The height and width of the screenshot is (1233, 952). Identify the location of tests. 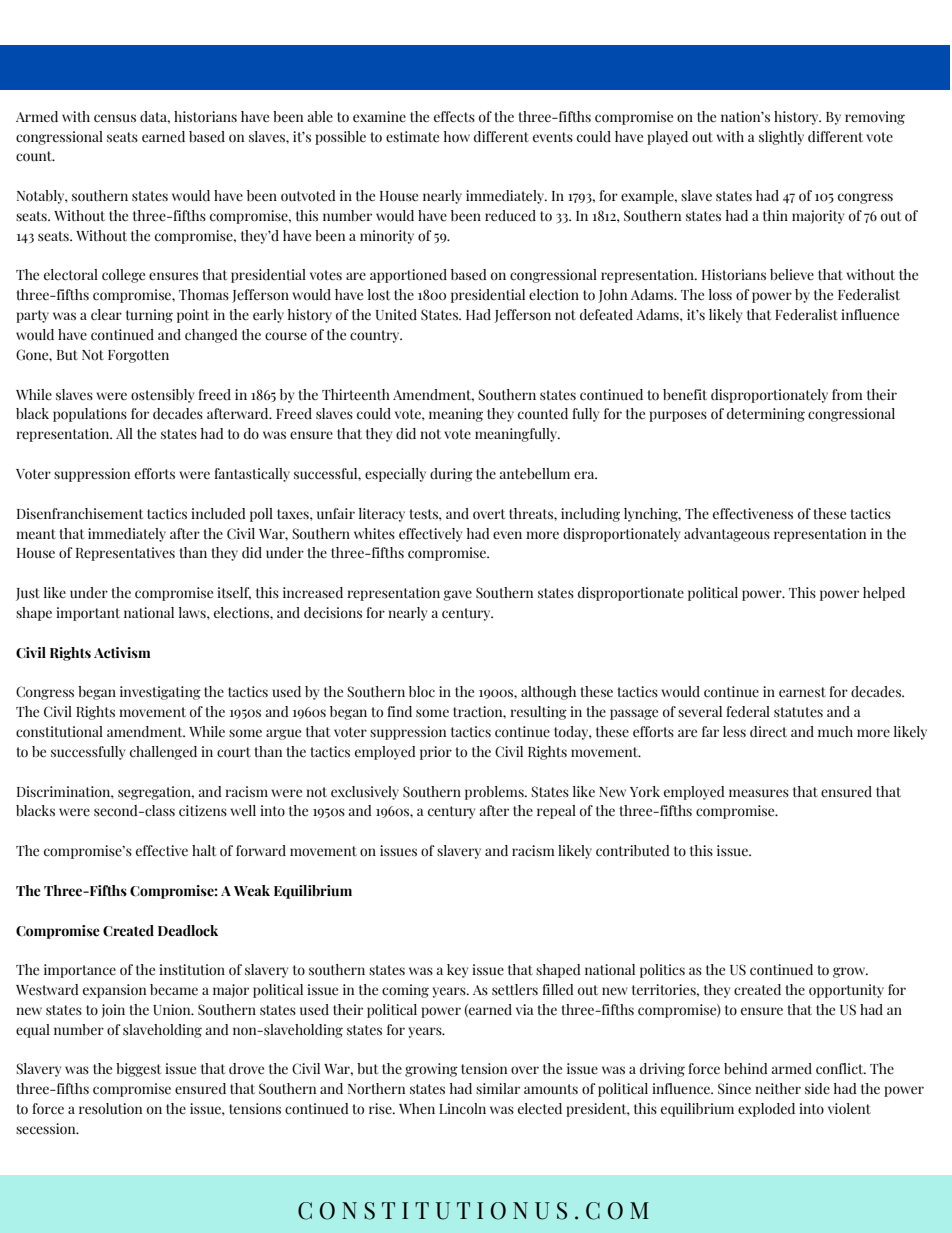
(424, 514).
